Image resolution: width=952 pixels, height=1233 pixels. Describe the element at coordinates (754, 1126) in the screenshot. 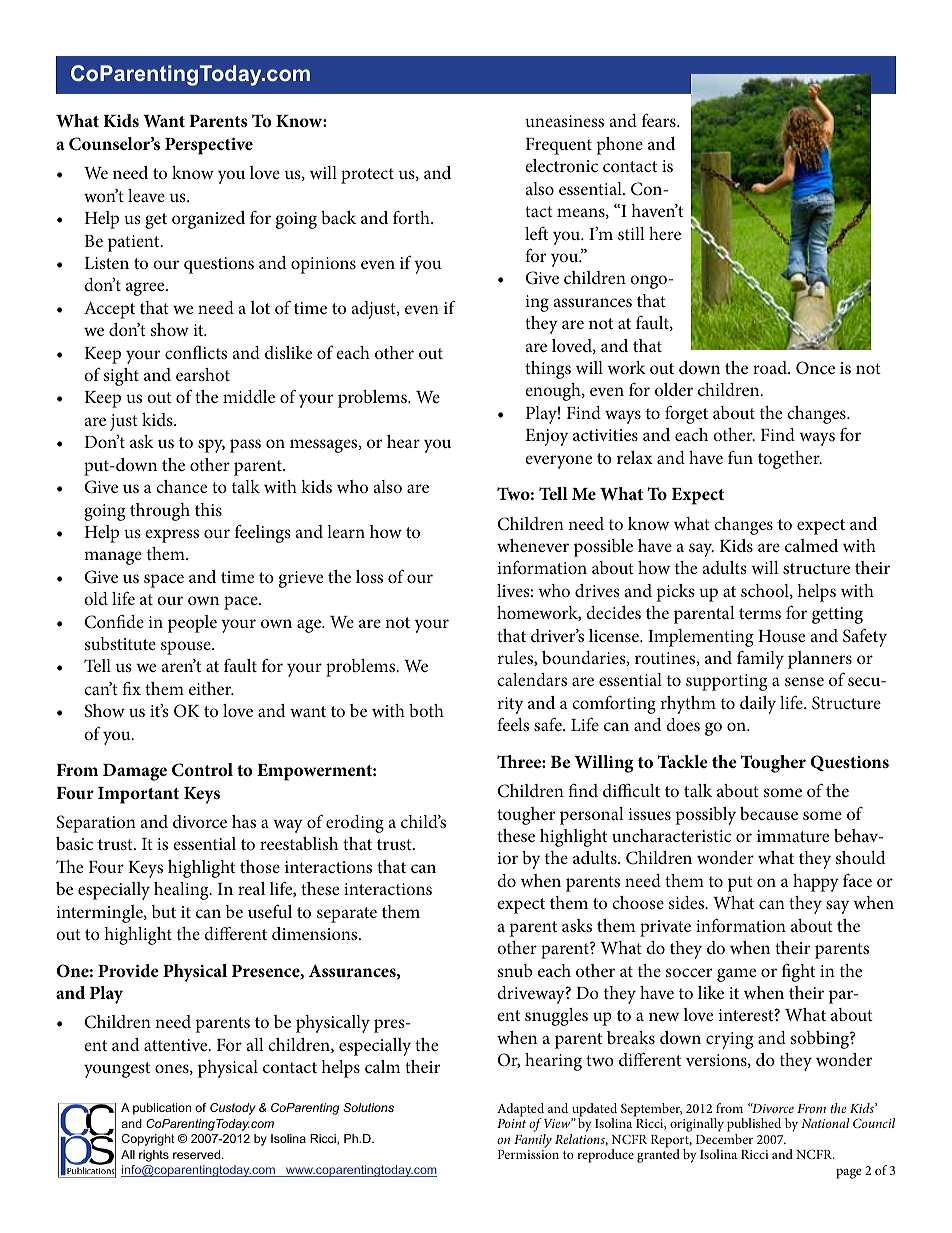

I see `published` at that location.
